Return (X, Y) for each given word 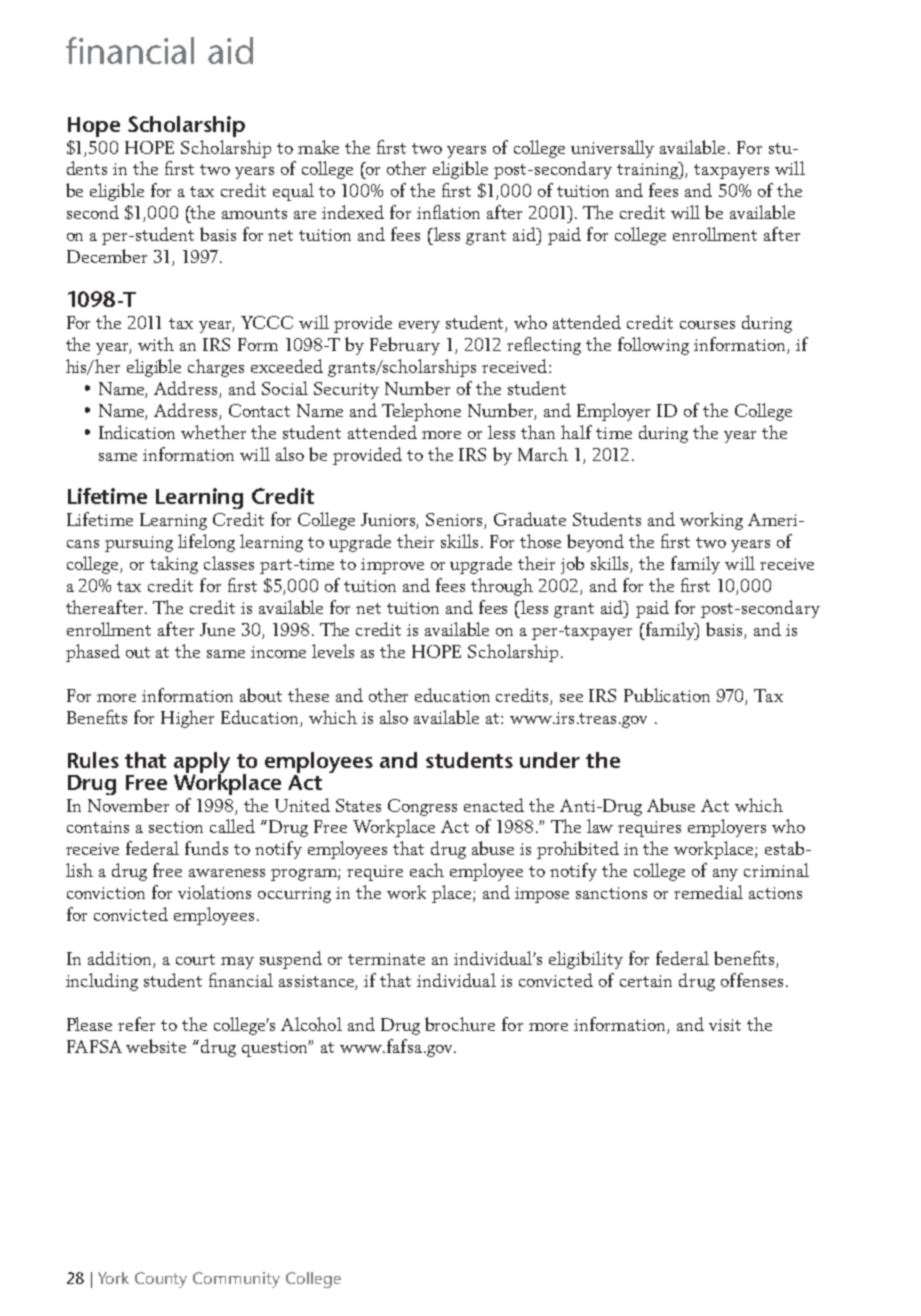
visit (725, 1025)
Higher (187, 719)
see (571, 698)
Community (236, 1280)
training (649, 170)
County (161, 1280)
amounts (254, 213)
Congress (422, 807)
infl (429, 212)
